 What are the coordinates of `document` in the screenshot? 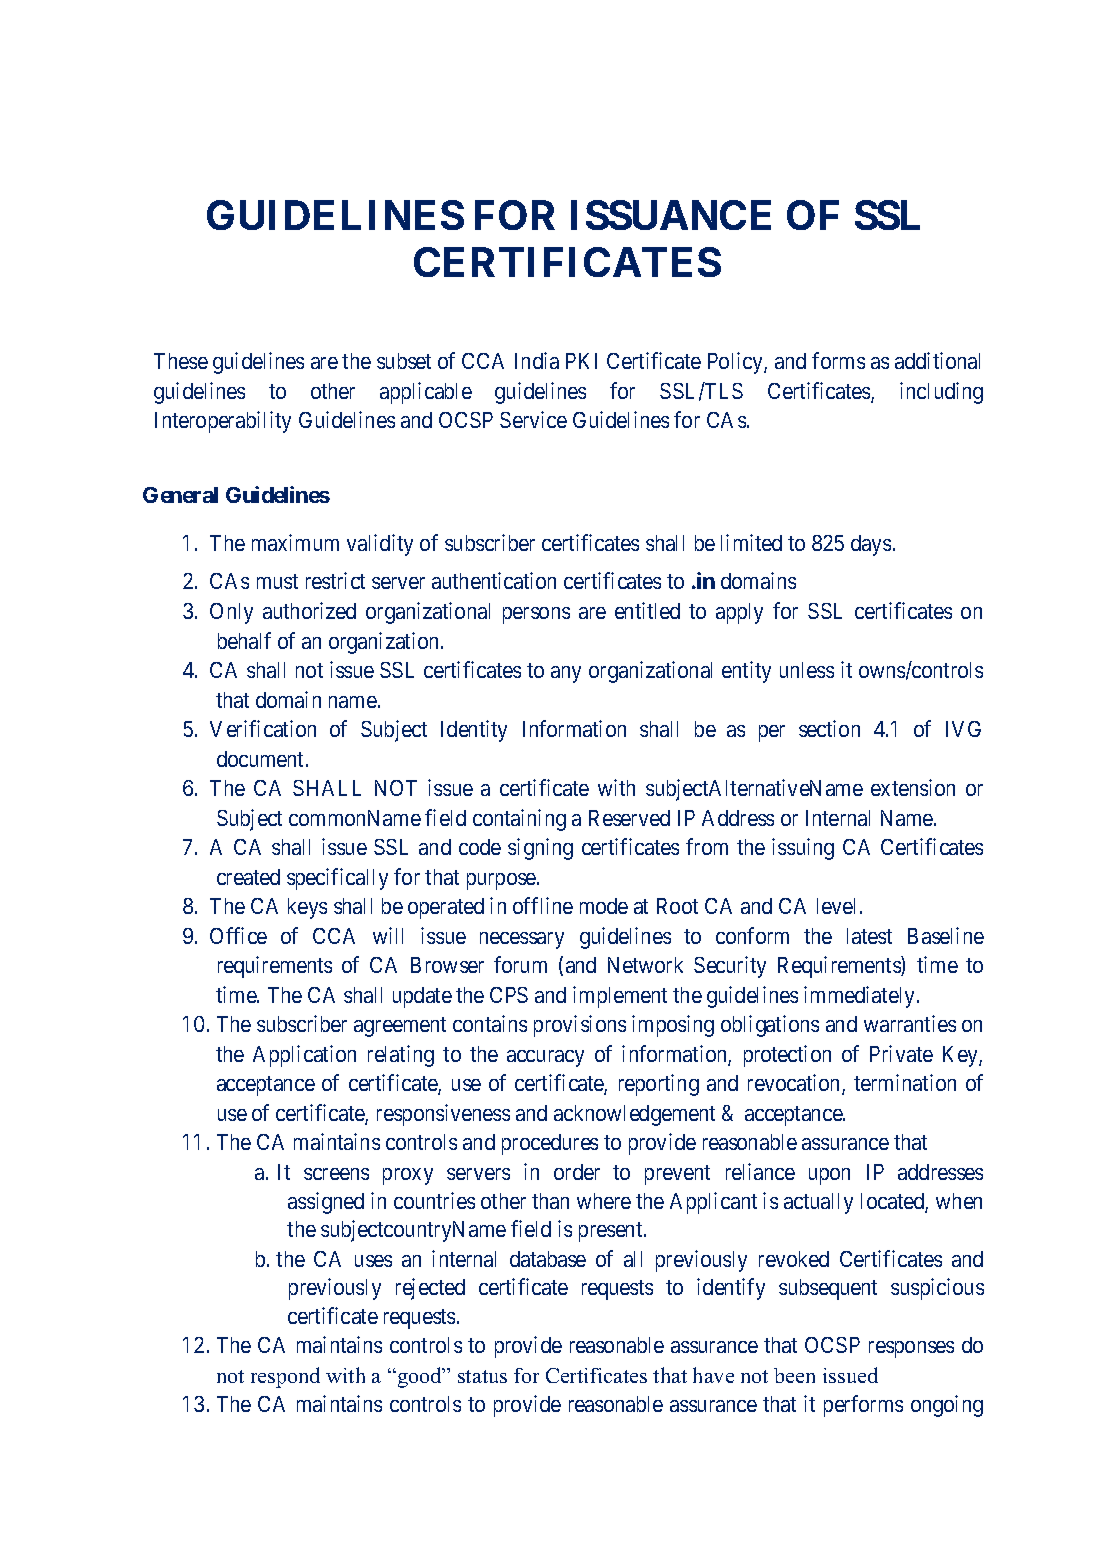 It's located at (262, 759).
